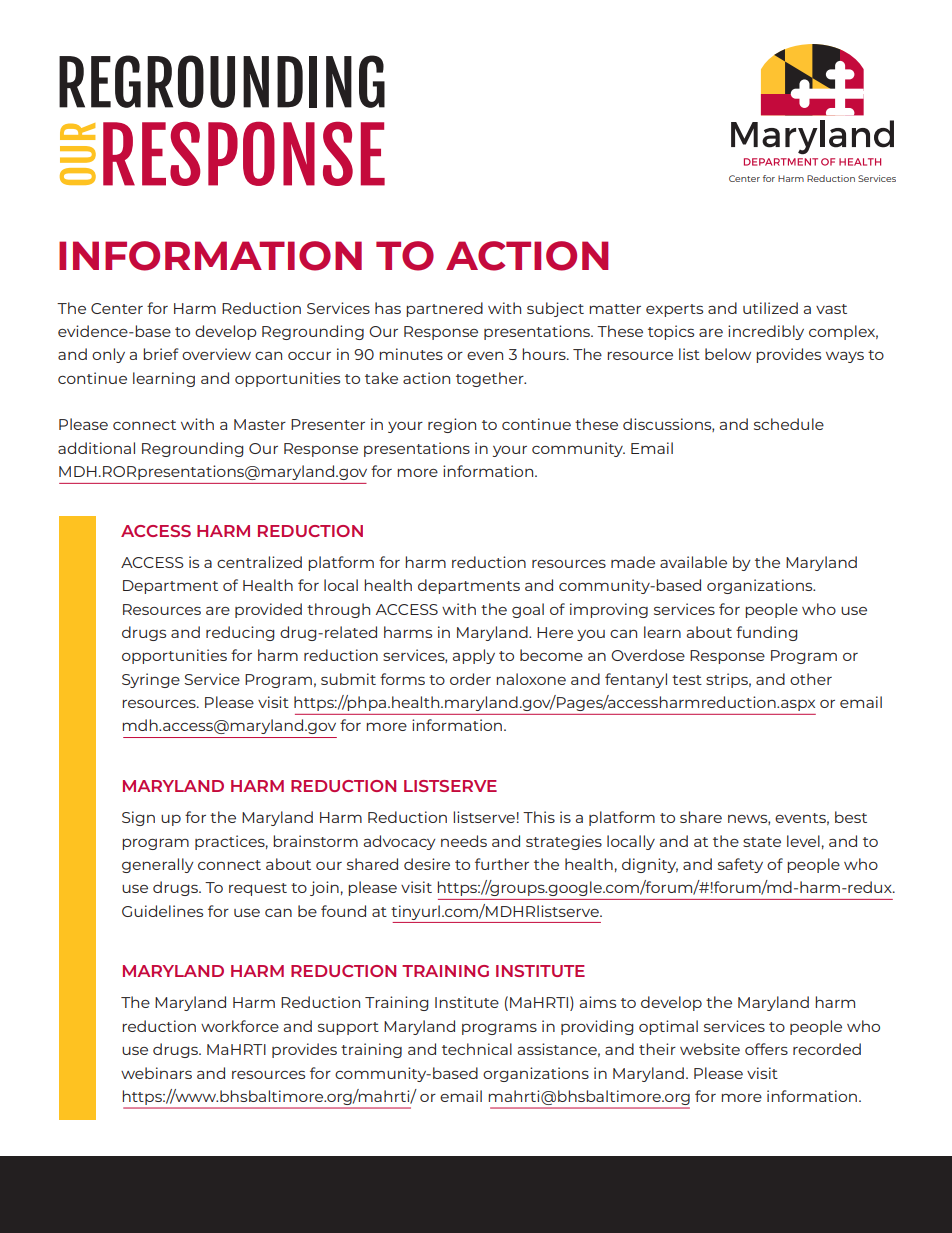  Describe the element at coordinates (693, 562) in the image. I see `available` at that location.
